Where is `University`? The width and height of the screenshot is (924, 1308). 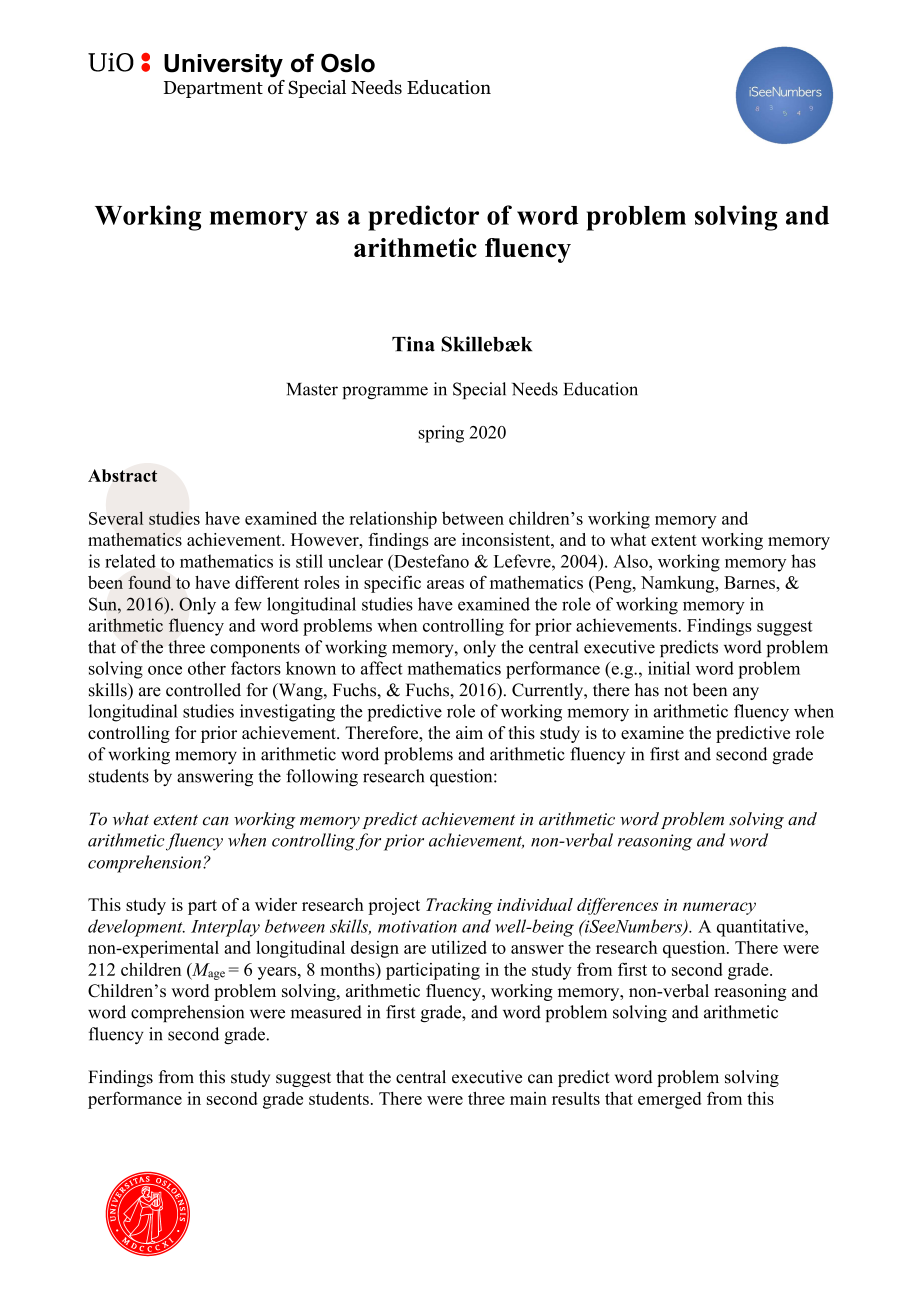 University is located at coordinates (223, 65).
